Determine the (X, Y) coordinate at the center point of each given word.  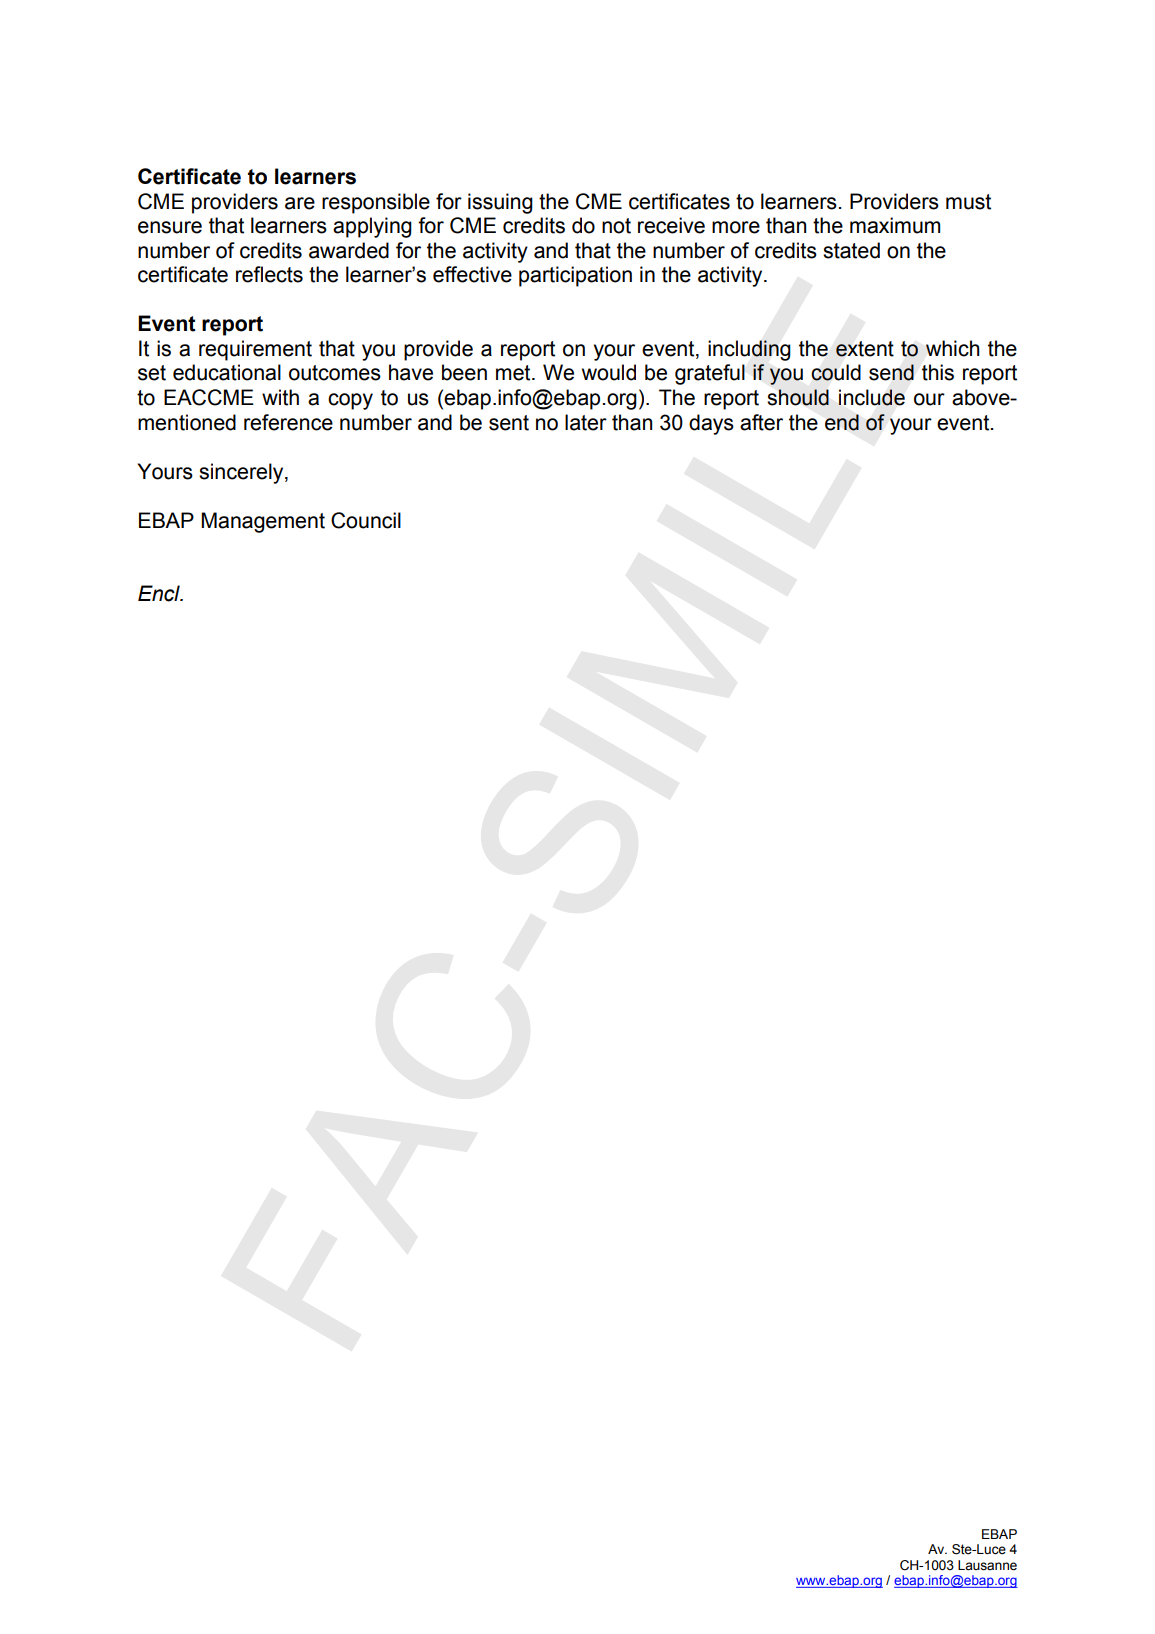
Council (366, 520)
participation (575, 276)
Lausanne (987, 1565)
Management (263, 522)
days (711, 424)
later (586, 422)
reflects (269, 274)
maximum (895, 225)
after (761, 422)
